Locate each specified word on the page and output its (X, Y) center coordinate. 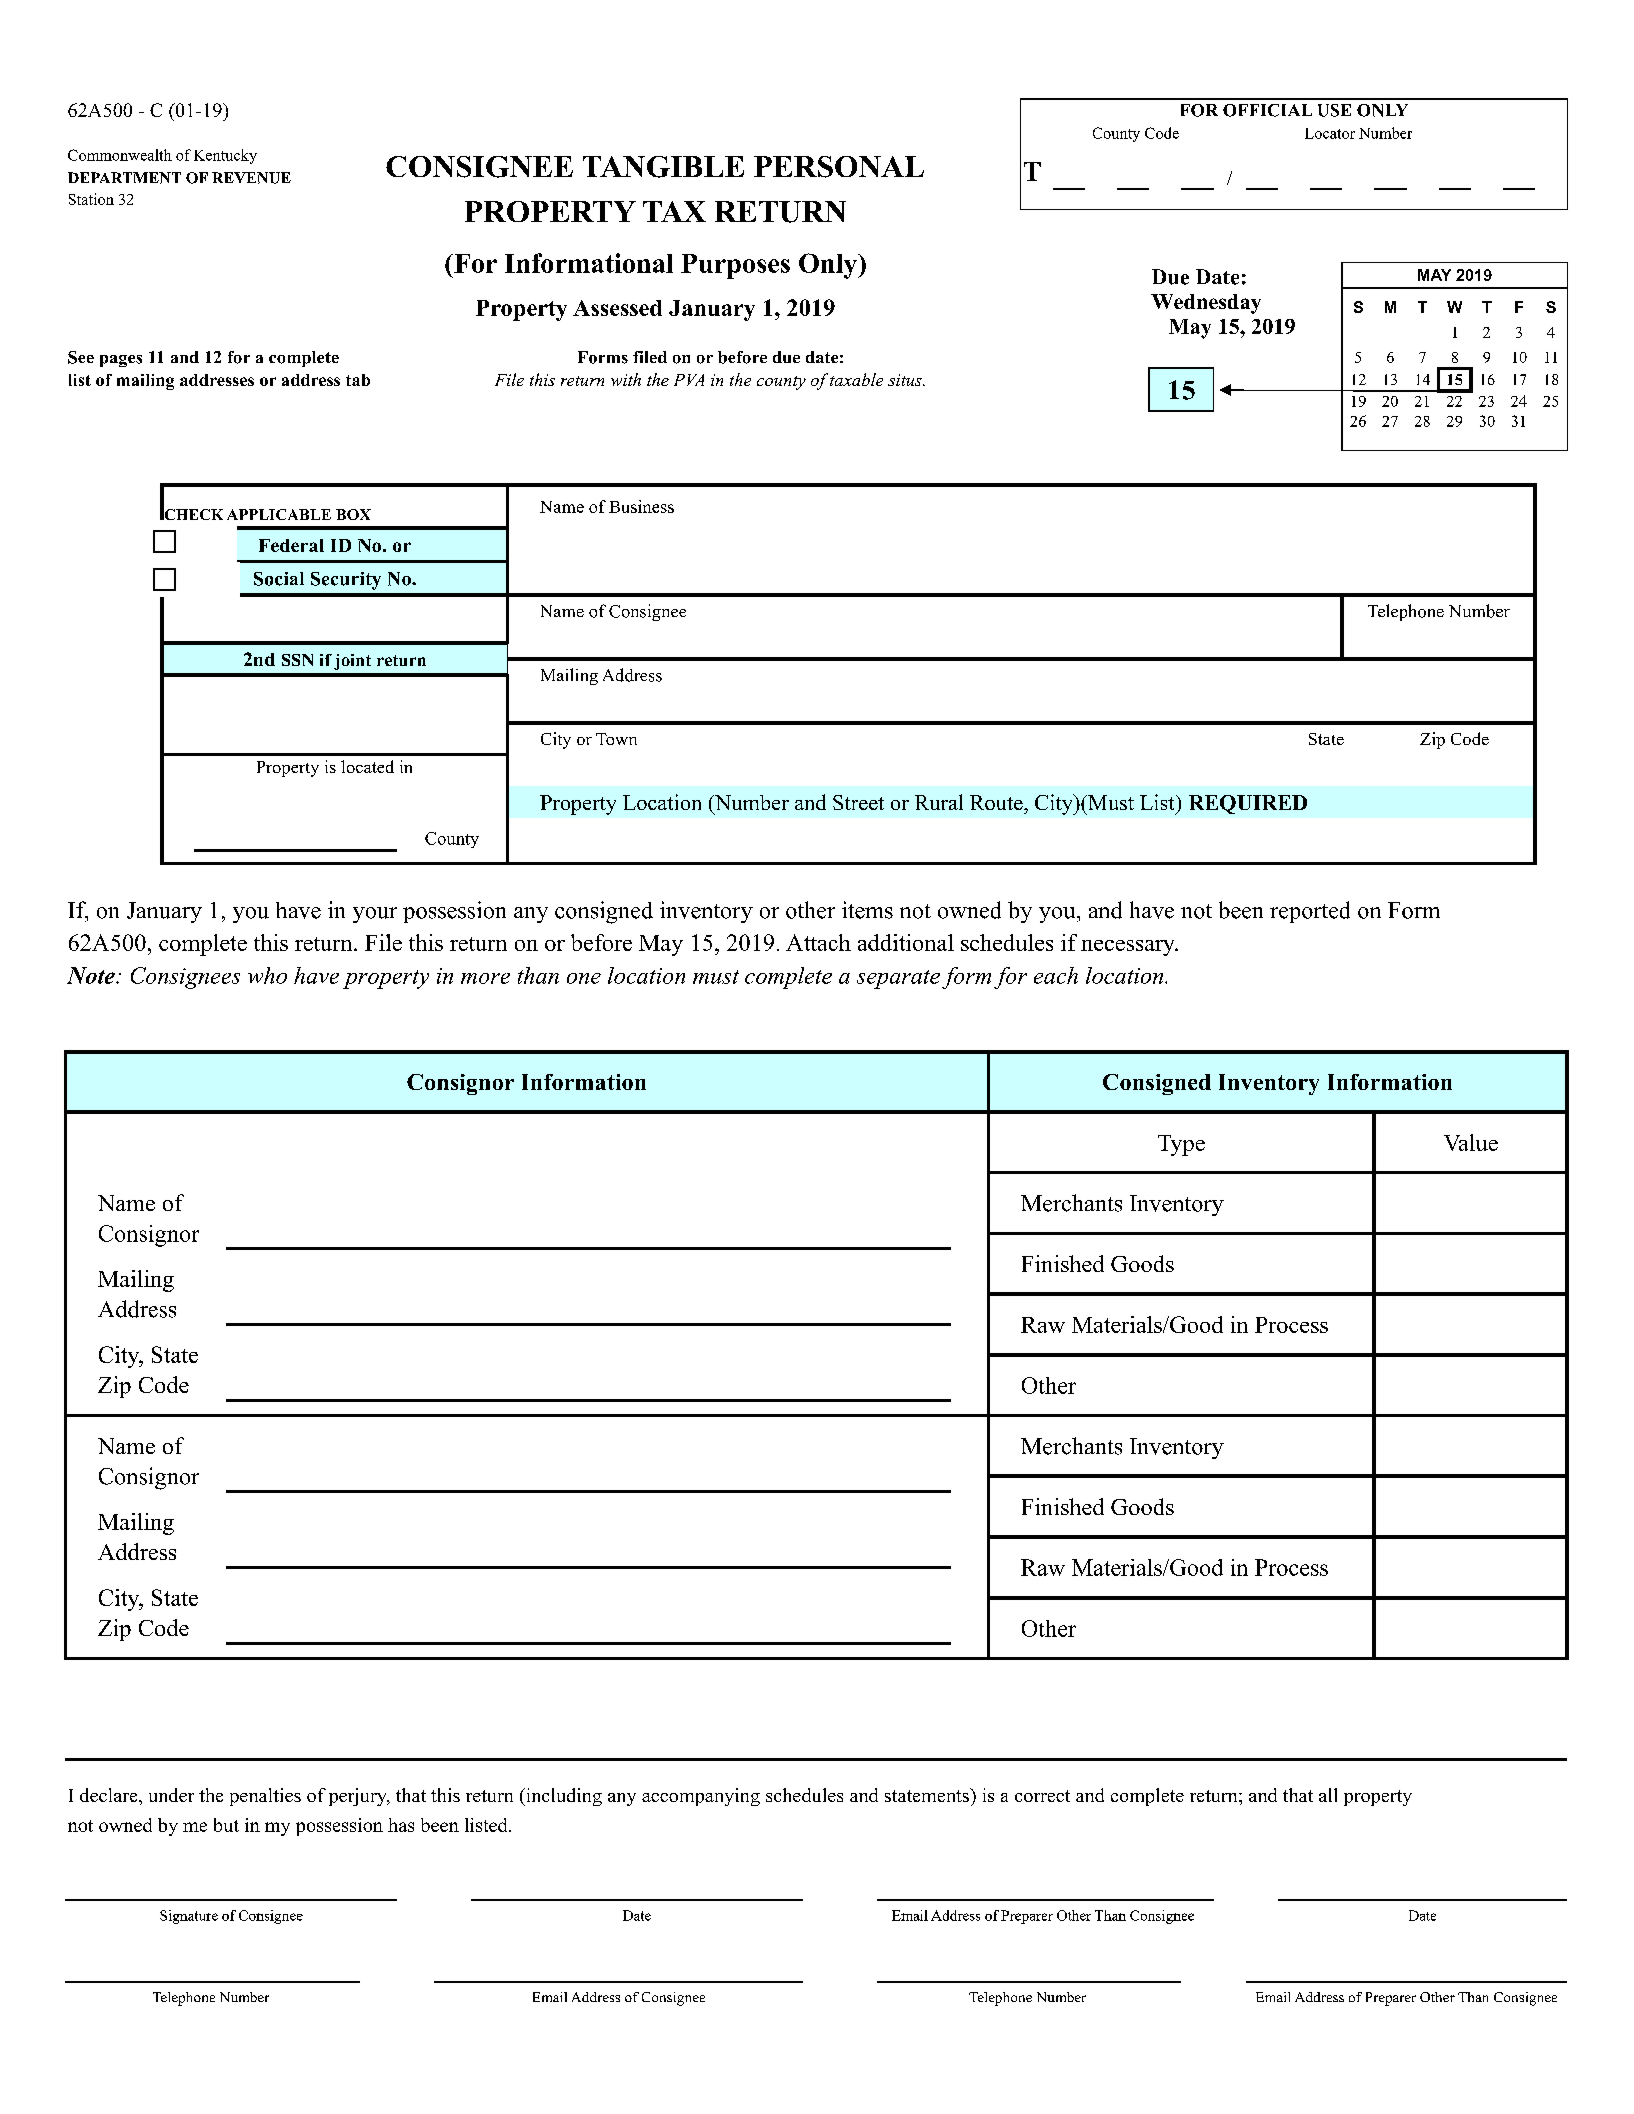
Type (1181, 1145)
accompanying (701, 1797)
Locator (1330, 133)
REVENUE (251, 178)
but (226, 1825)
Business (641, 506)
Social (279, 579)
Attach (818, 942)
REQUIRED (1248, 804)
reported (1310, 912)
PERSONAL (839, 167)
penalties (265, 1797)
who (267, 975)
